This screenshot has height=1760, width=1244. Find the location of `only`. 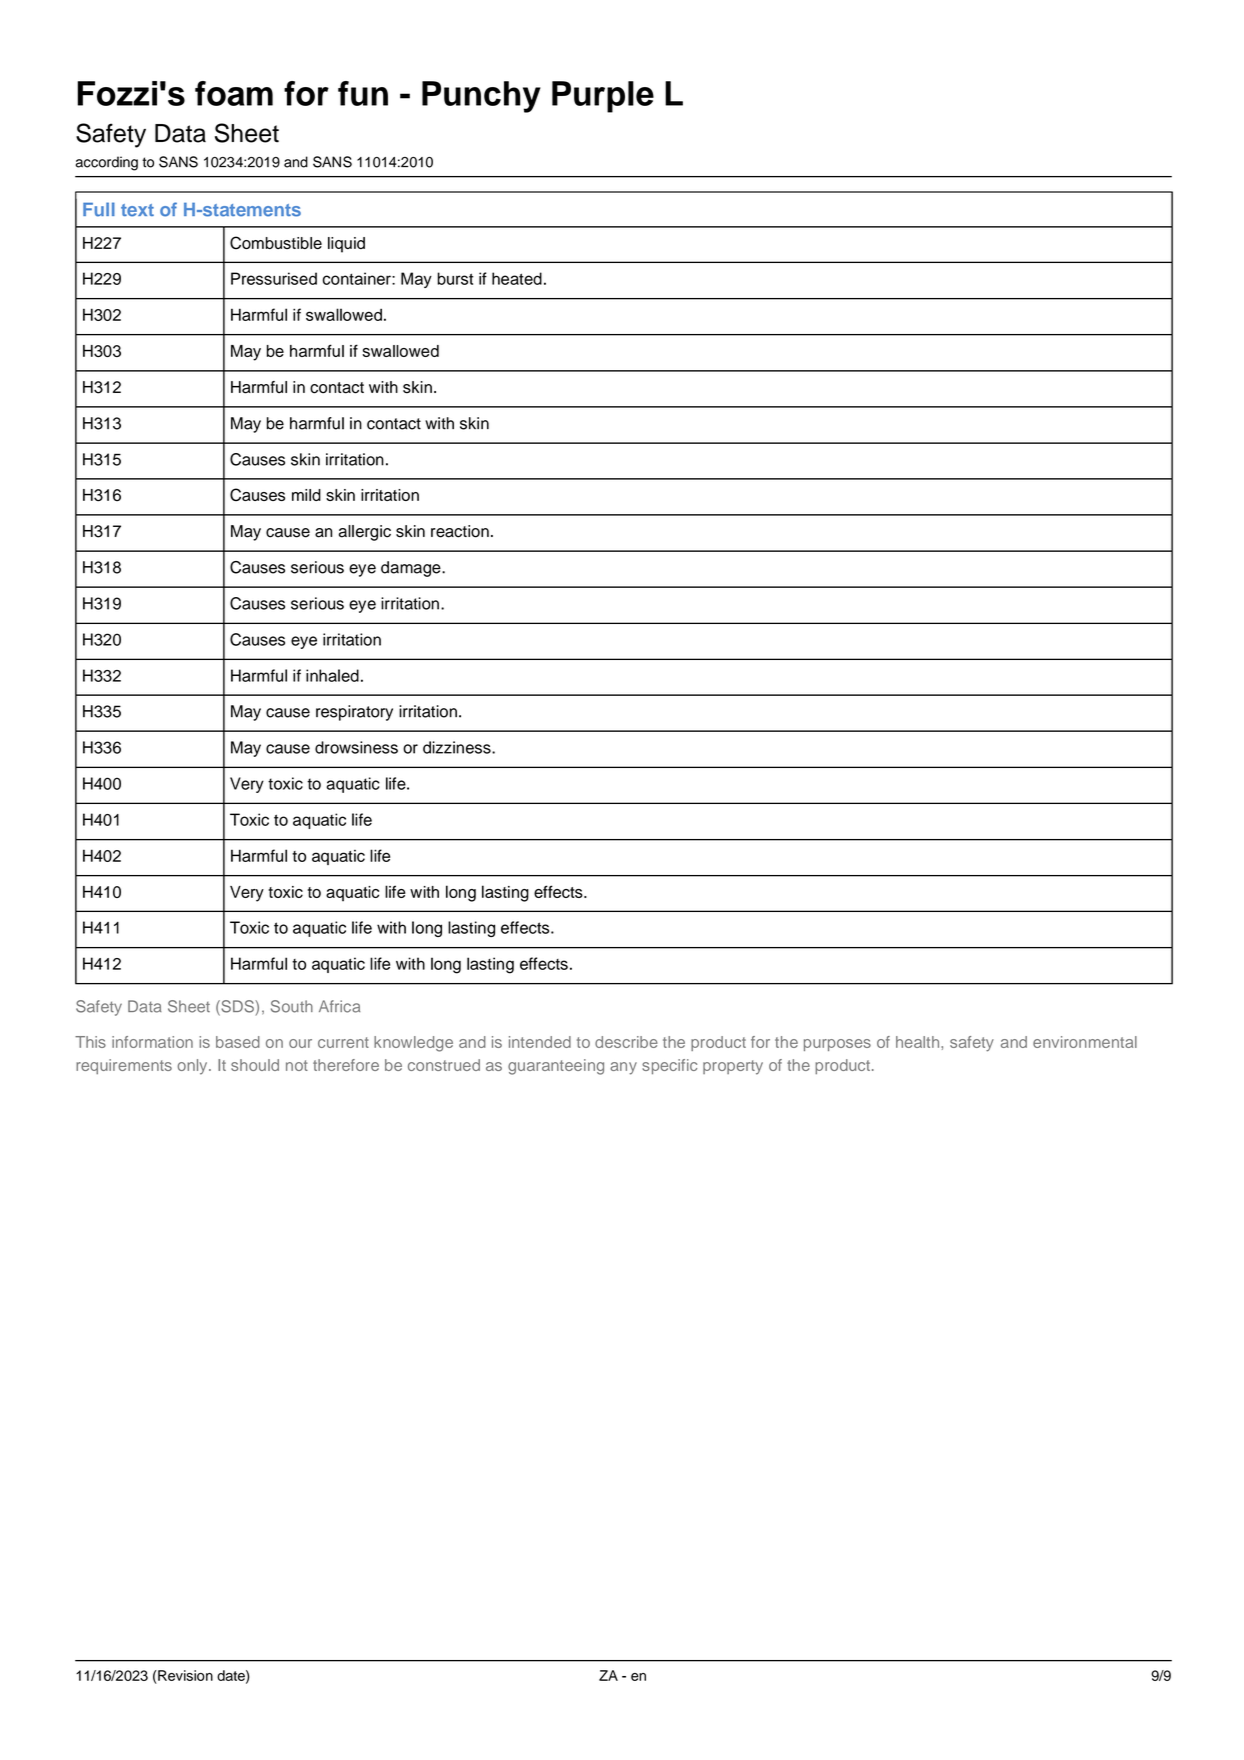

only is located at coordinates (193, 1067).
